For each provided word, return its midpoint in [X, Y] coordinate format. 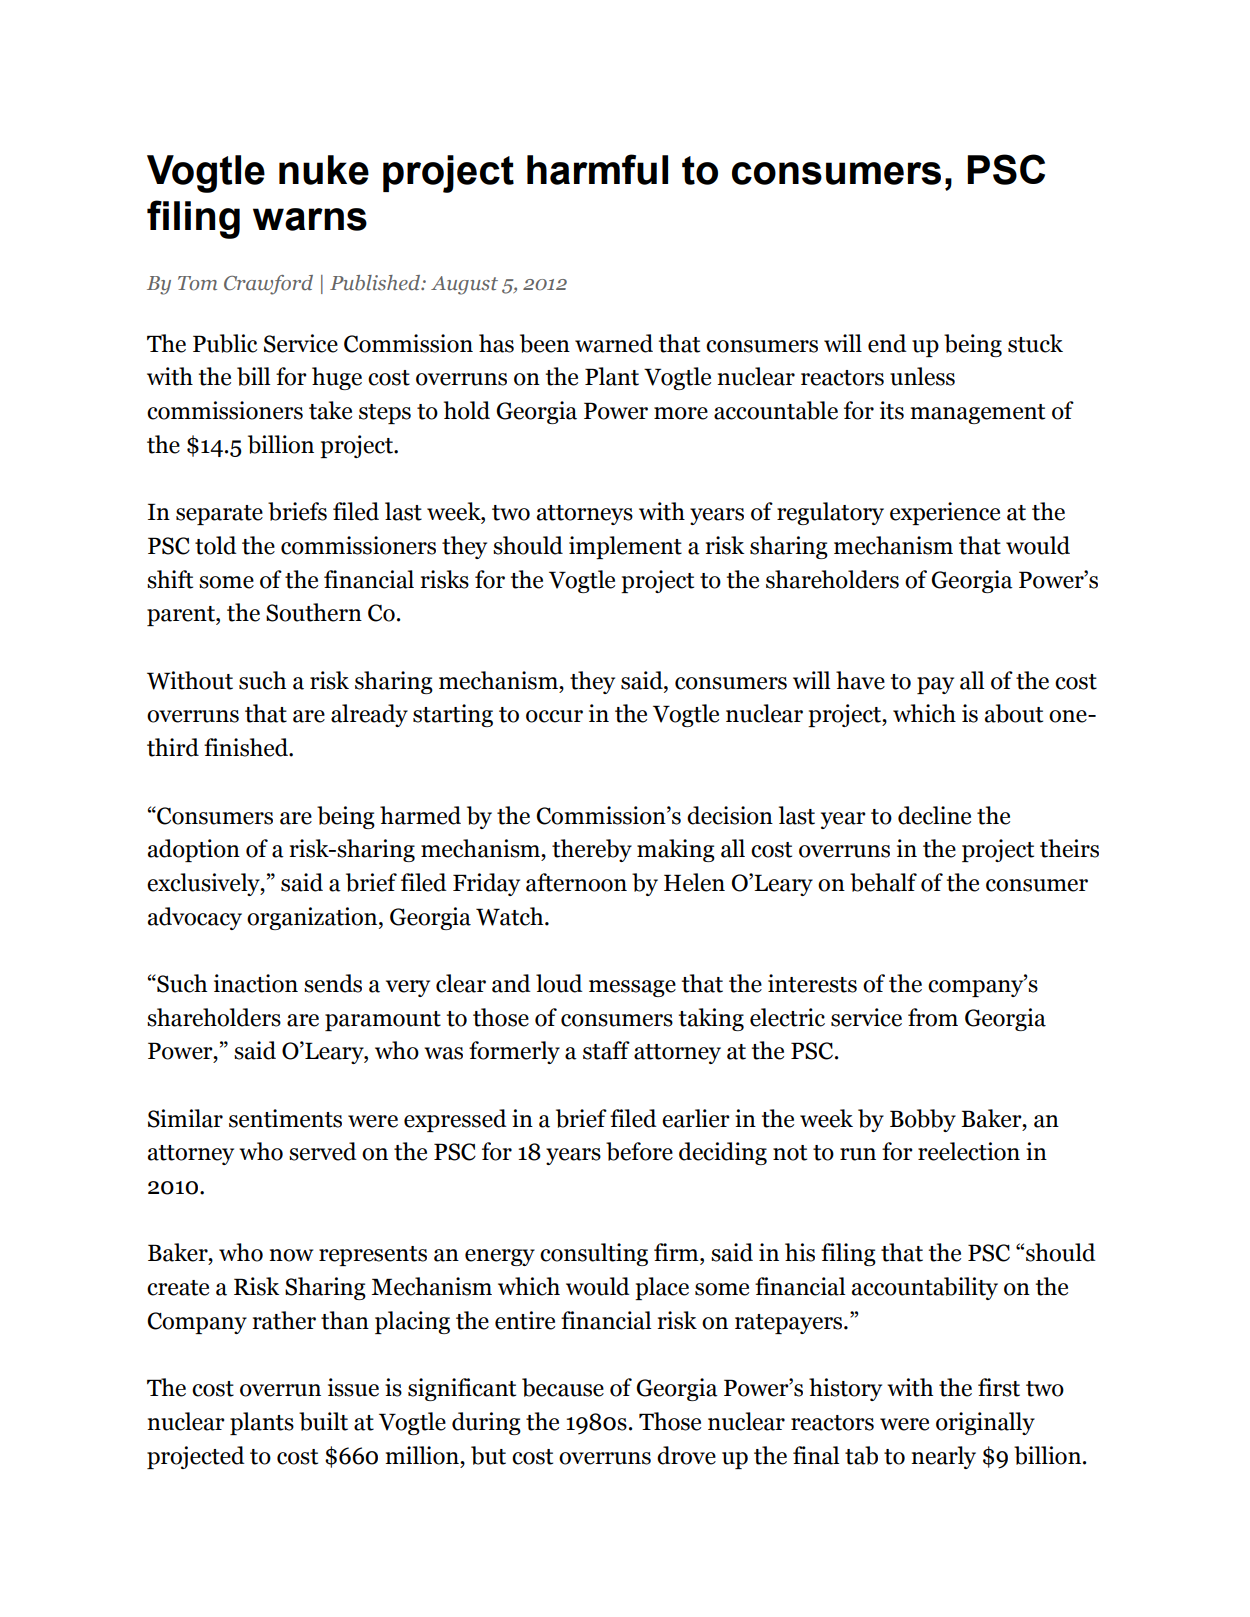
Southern [314, 612]
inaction [256, 983]
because [563, 1387]
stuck [1035, 343]
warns [310, 219]
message [632, 988]
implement [625, 547]
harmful [597, 169]
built [323, 1421]
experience [945, 513]
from [933, 1017]
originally [985, 1423]
